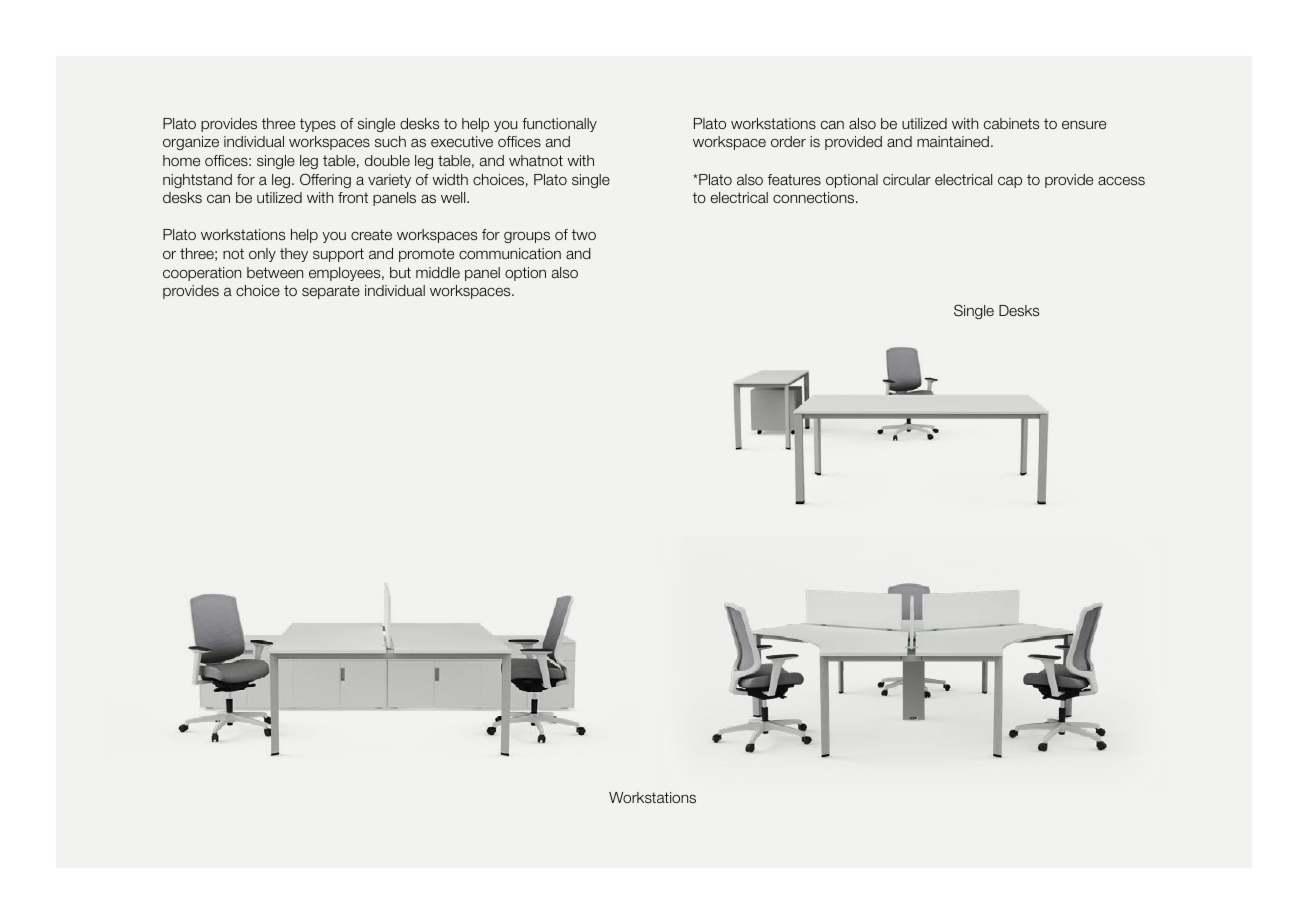  I want to click on communication, so click(510, 253).
